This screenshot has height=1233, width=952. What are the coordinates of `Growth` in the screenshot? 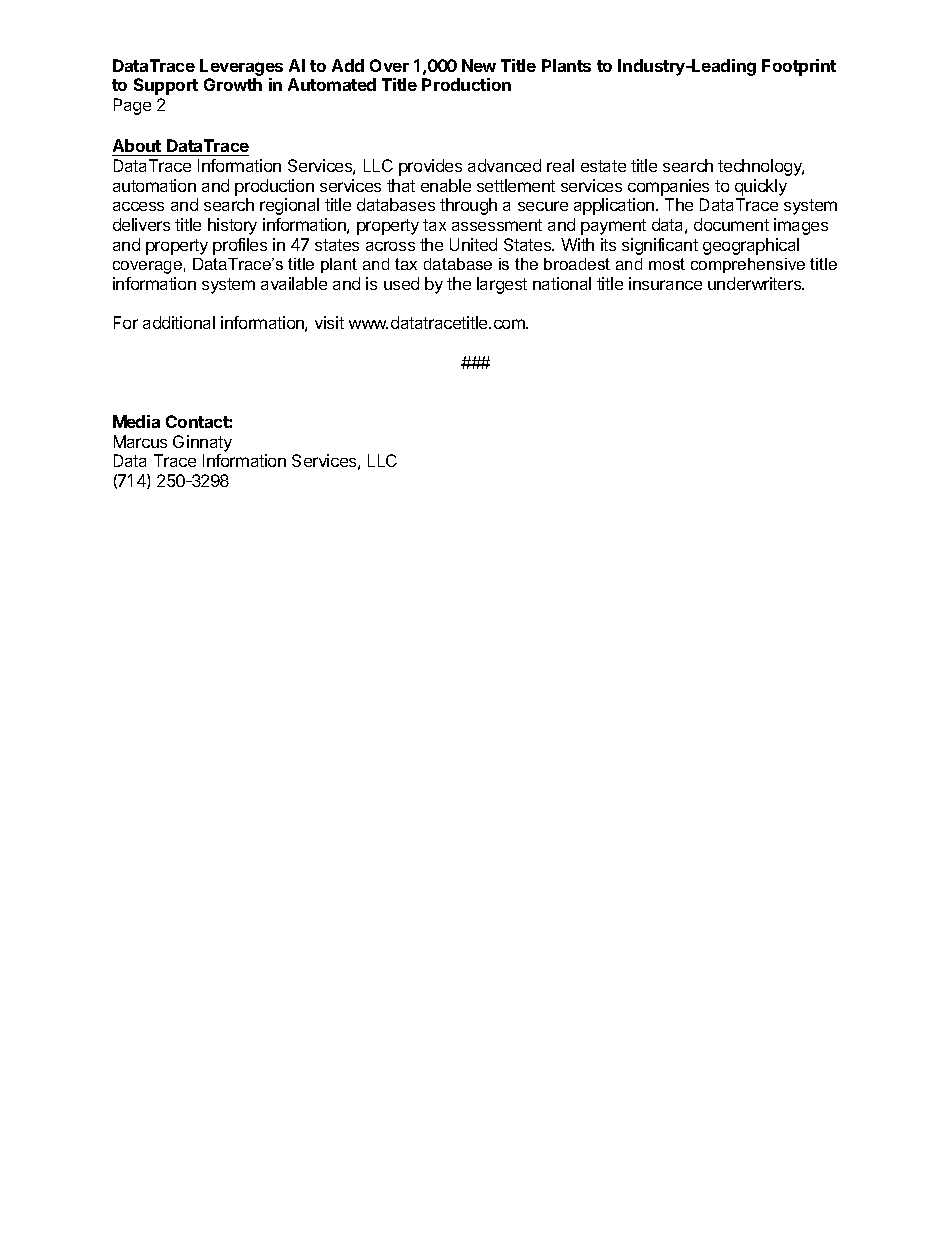 It's located at (233, 84).
